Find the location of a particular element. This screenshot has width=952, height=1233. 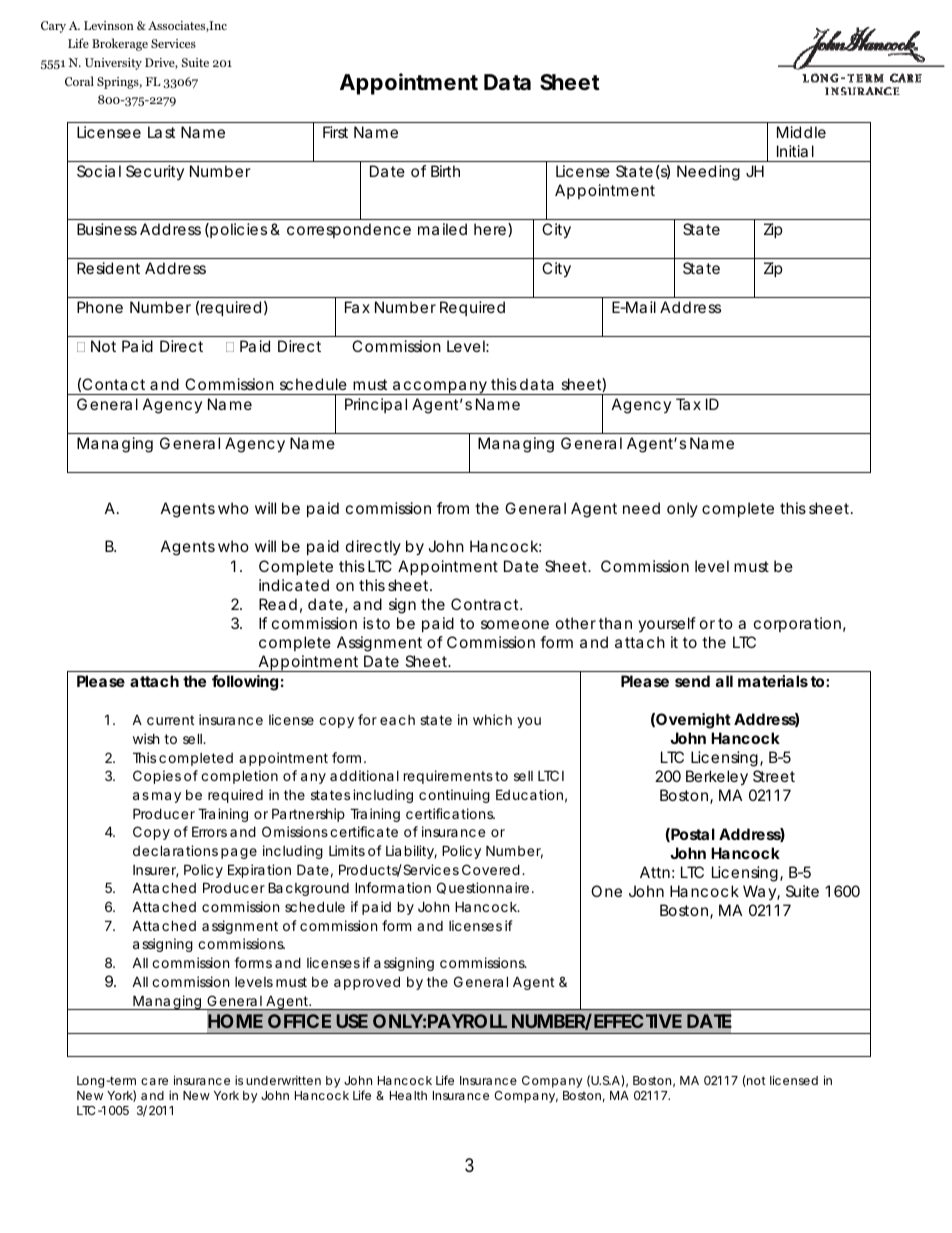

declarations is located at coordinates (175, 850).
